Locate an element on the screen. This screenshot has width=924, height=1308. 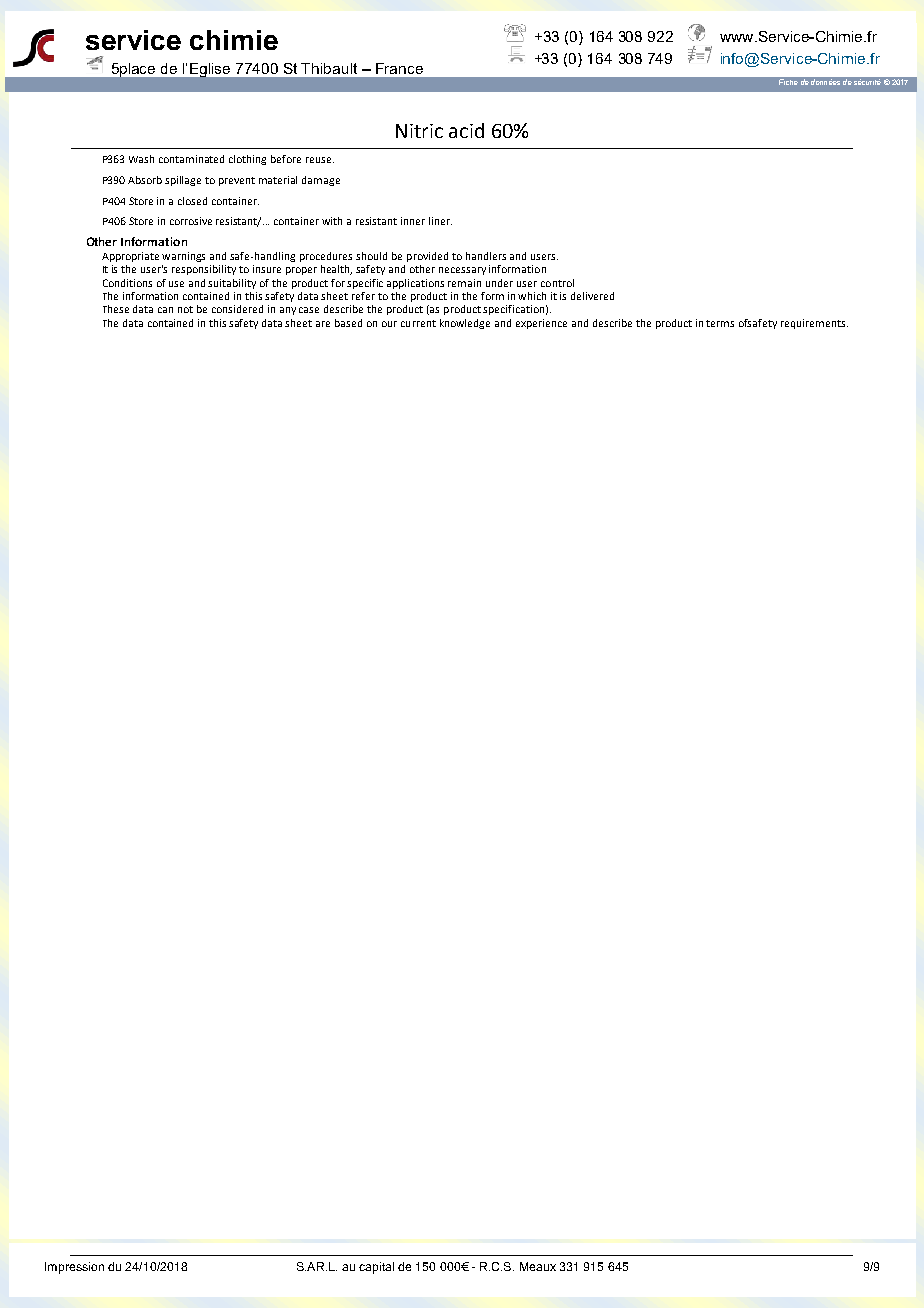
can is located at coordinates (165, 310).
